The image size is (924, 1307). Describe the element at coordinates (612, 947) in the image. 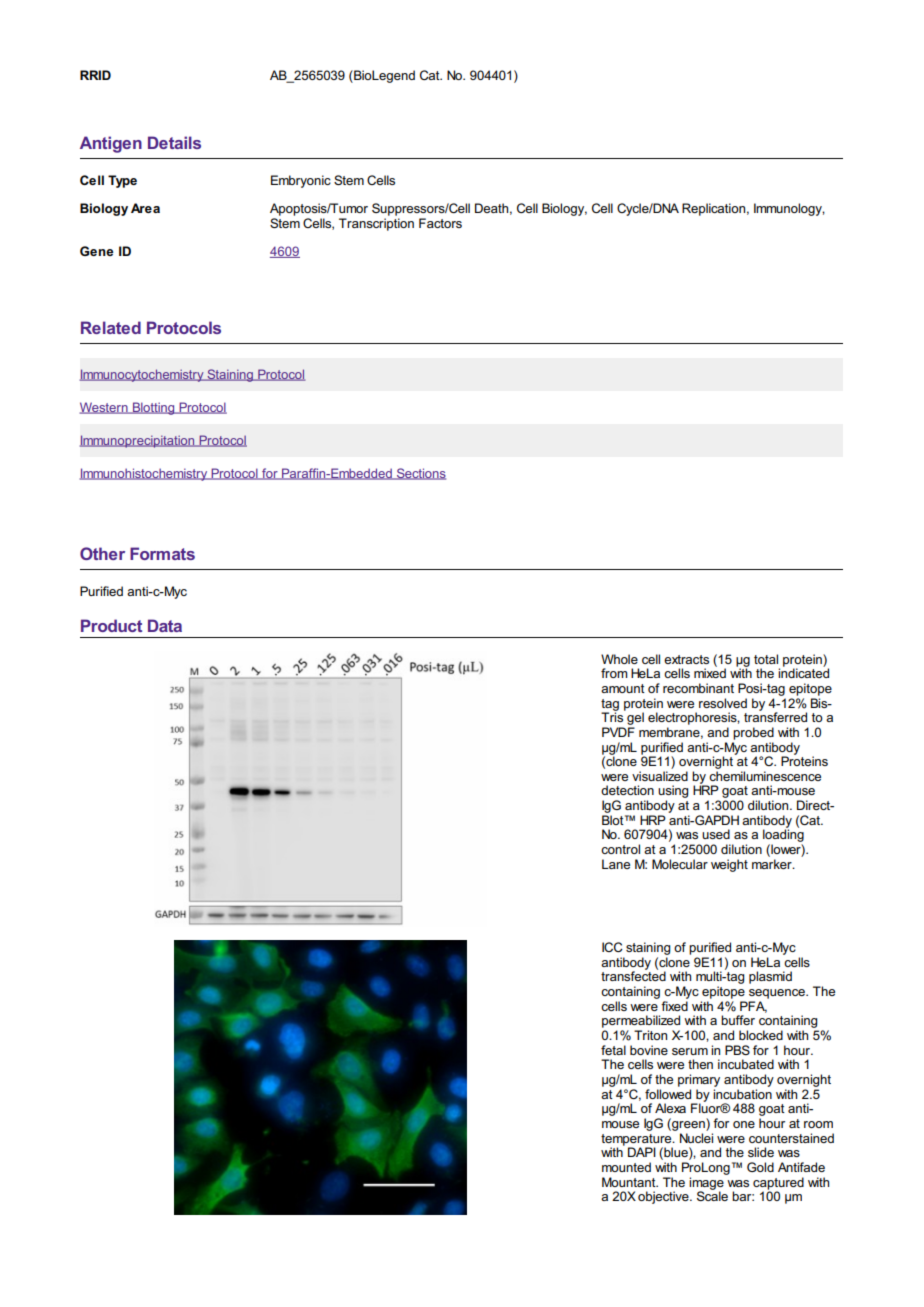

I see `ICC` at that location.
